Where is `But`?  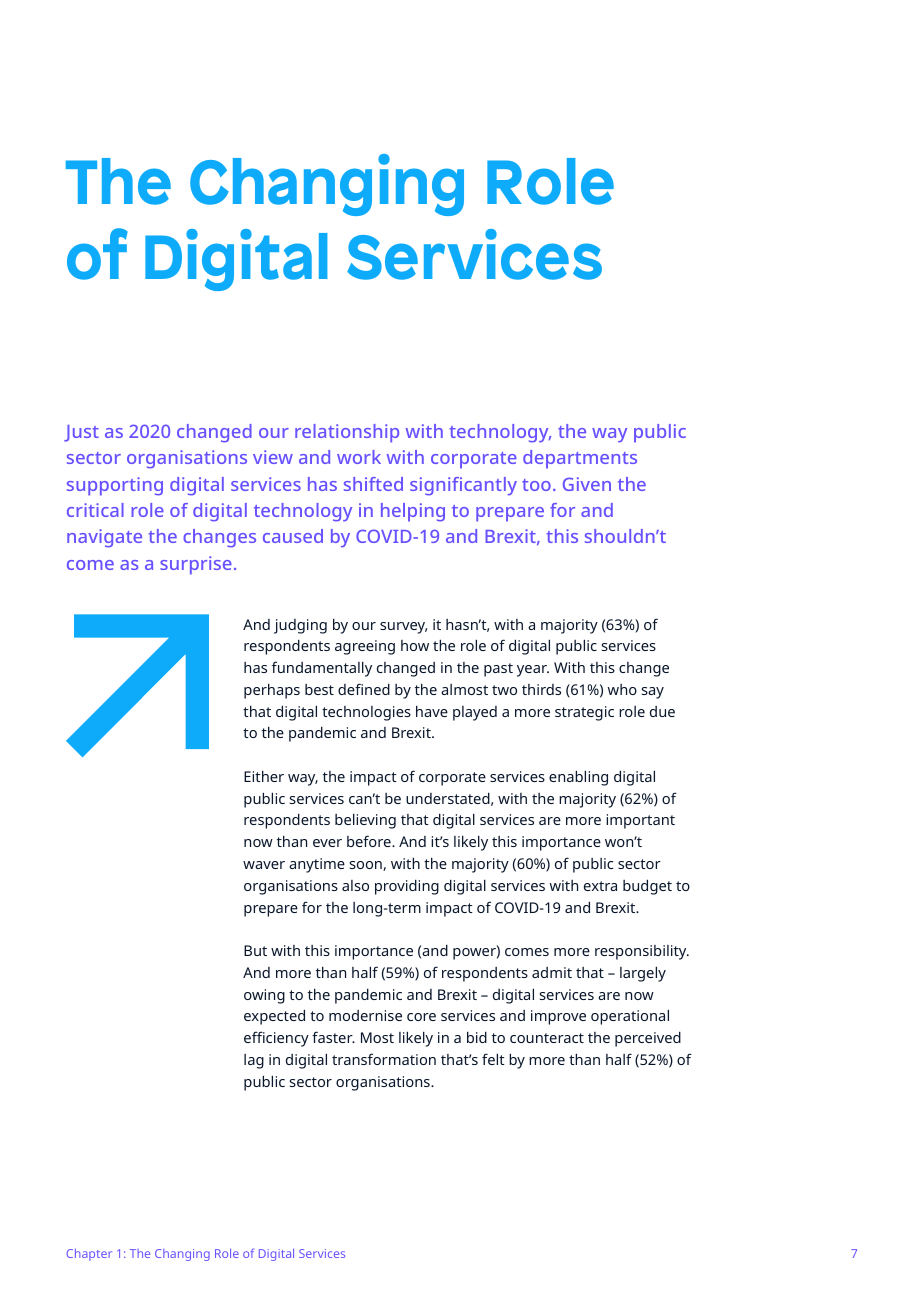 But is located at coordinates (255, 950).
